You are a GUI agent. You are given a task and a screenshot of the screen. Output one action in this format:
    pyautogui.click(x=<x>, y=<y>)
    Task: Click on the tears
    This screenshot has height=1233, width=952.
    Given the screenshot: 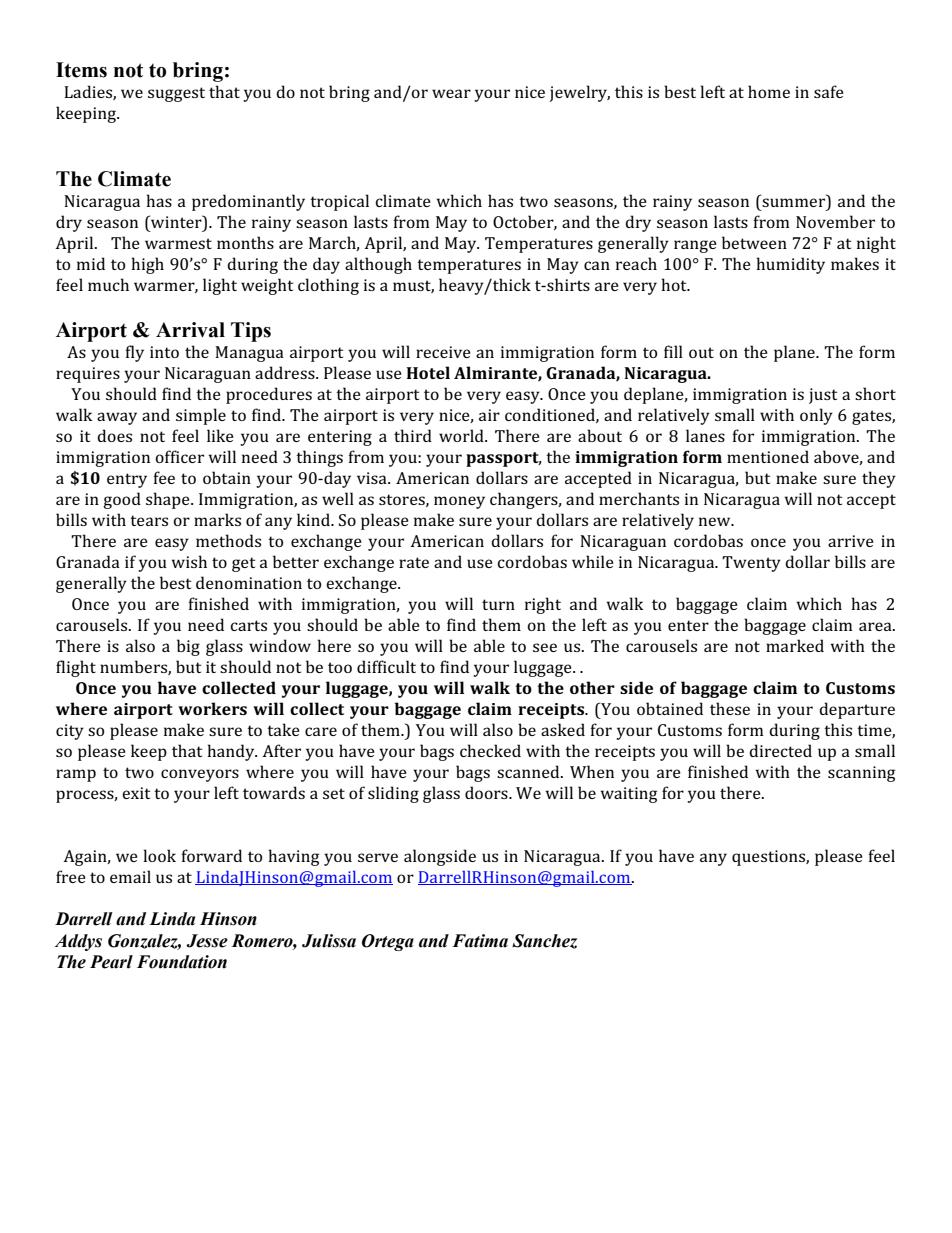 What is the action you would take?
    pyautogui.click(x=149, y=520)
